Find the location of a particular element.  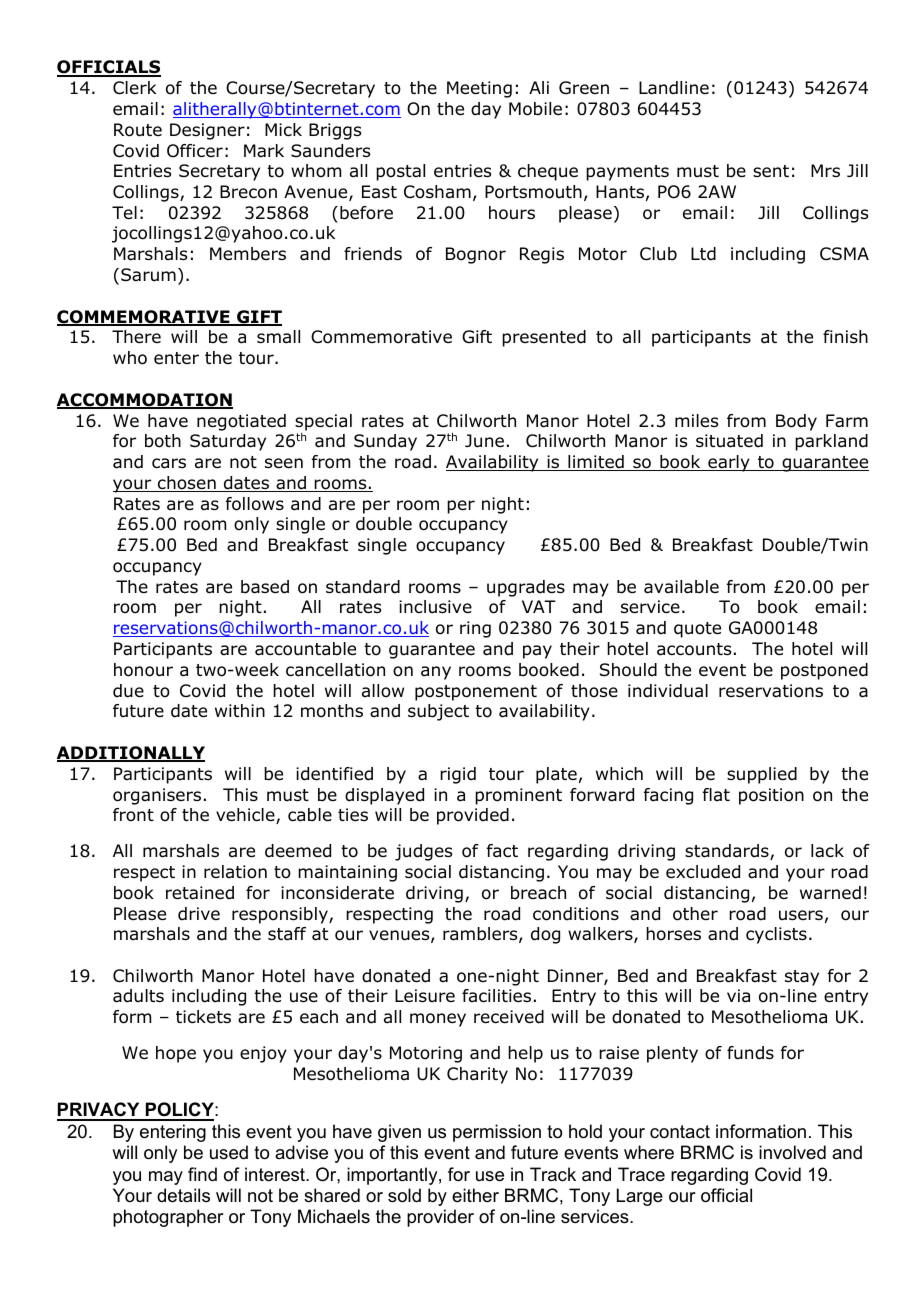

Mrs is located at coordinates (825, 170).
